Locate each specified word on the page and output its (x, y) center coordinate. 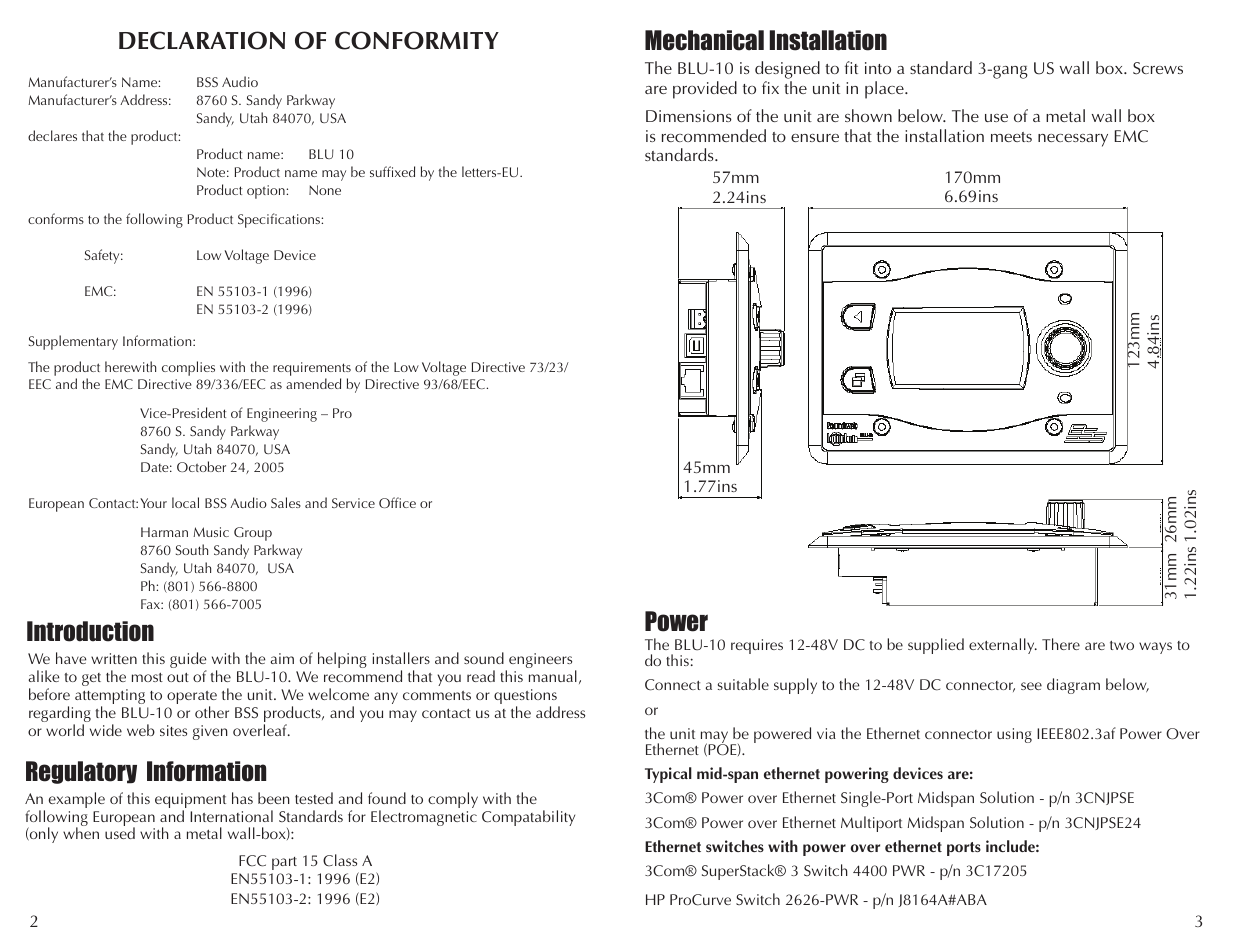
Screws (1158, 68)
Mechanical (704, 40)
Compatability (528, 818)
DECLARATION (202, 40)
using (1014, 735)
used (120, 833)
